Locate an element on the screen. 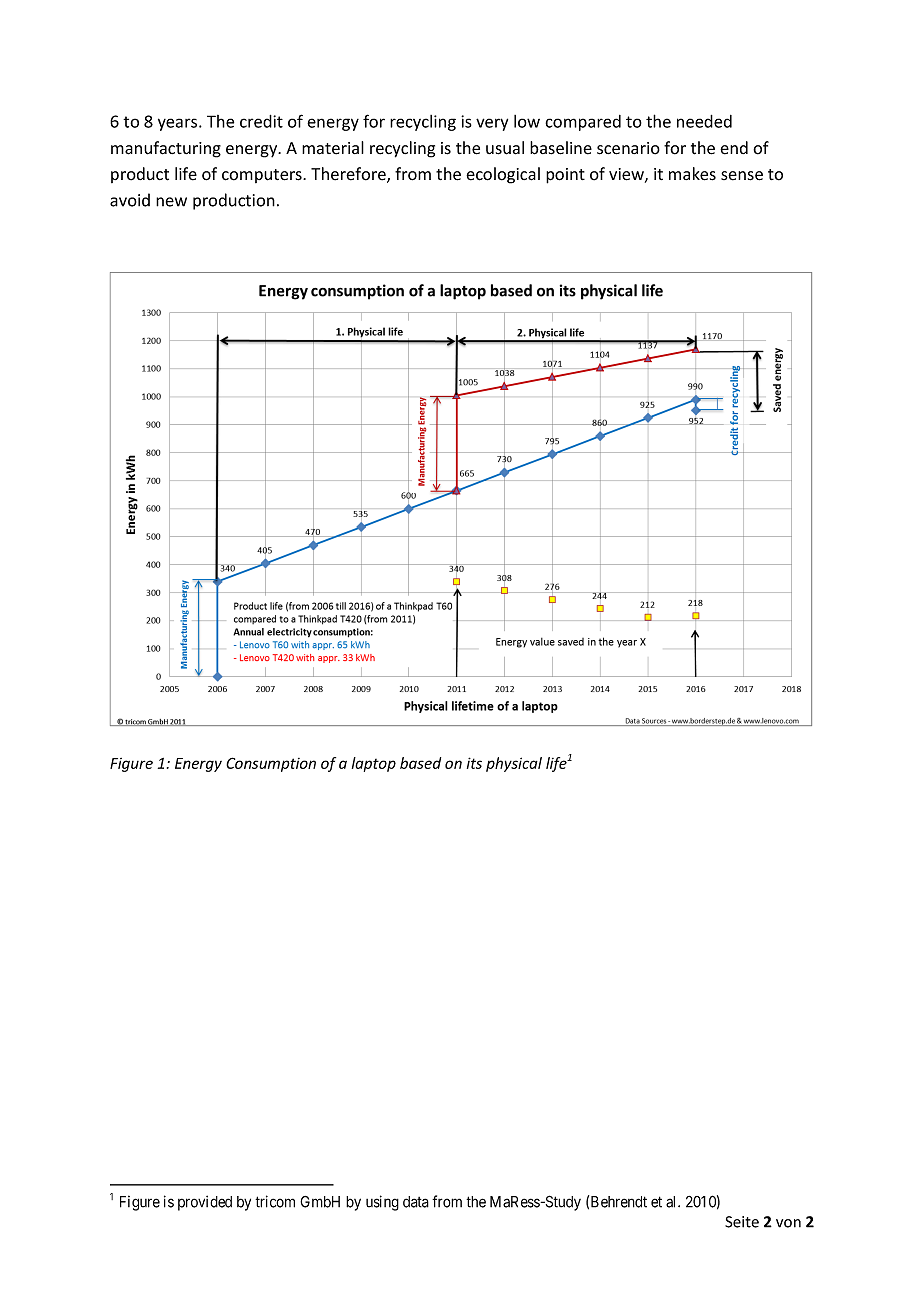  data is located at coordinates (416, 1202).
